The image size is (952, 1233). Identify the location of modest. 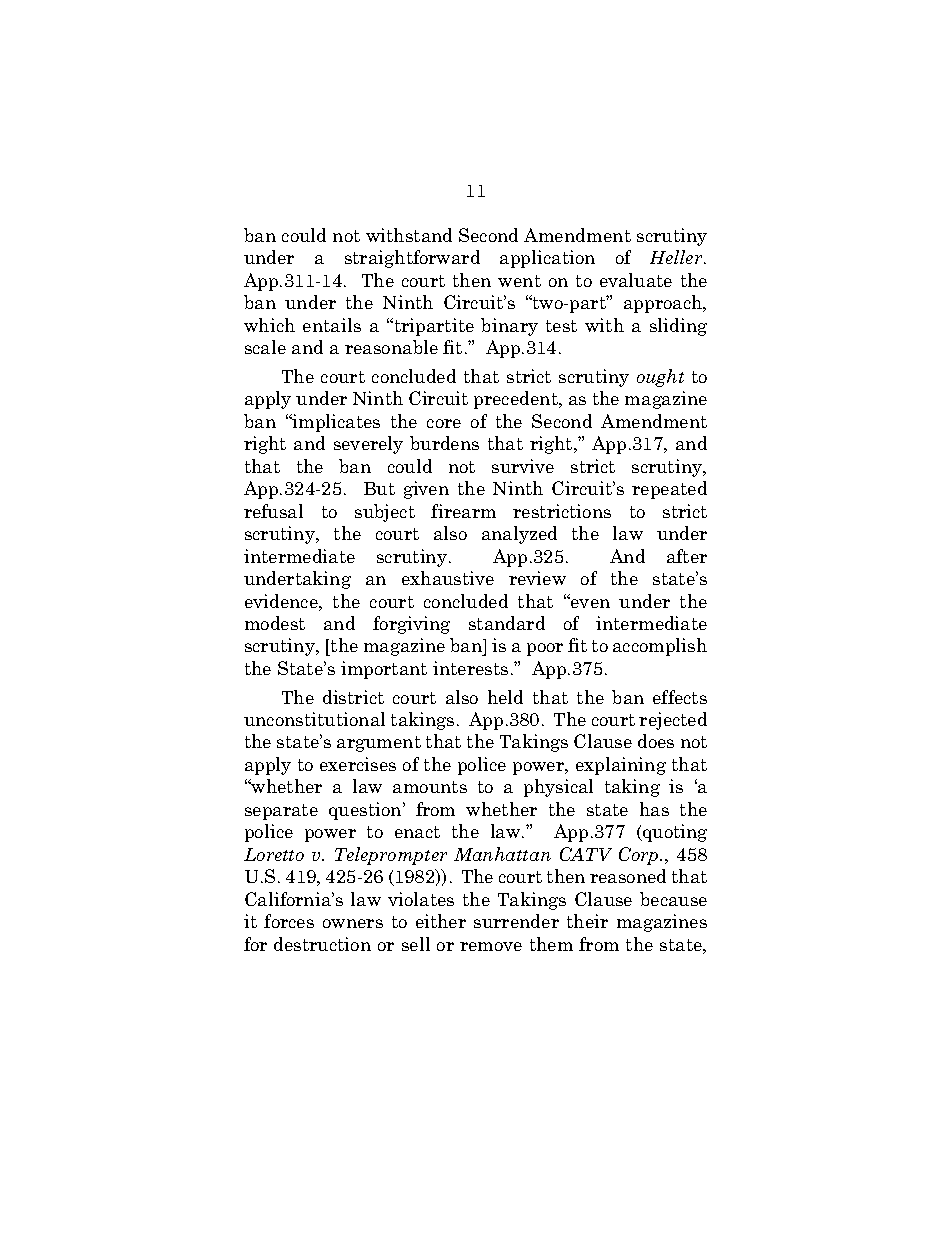
(275, 623).
